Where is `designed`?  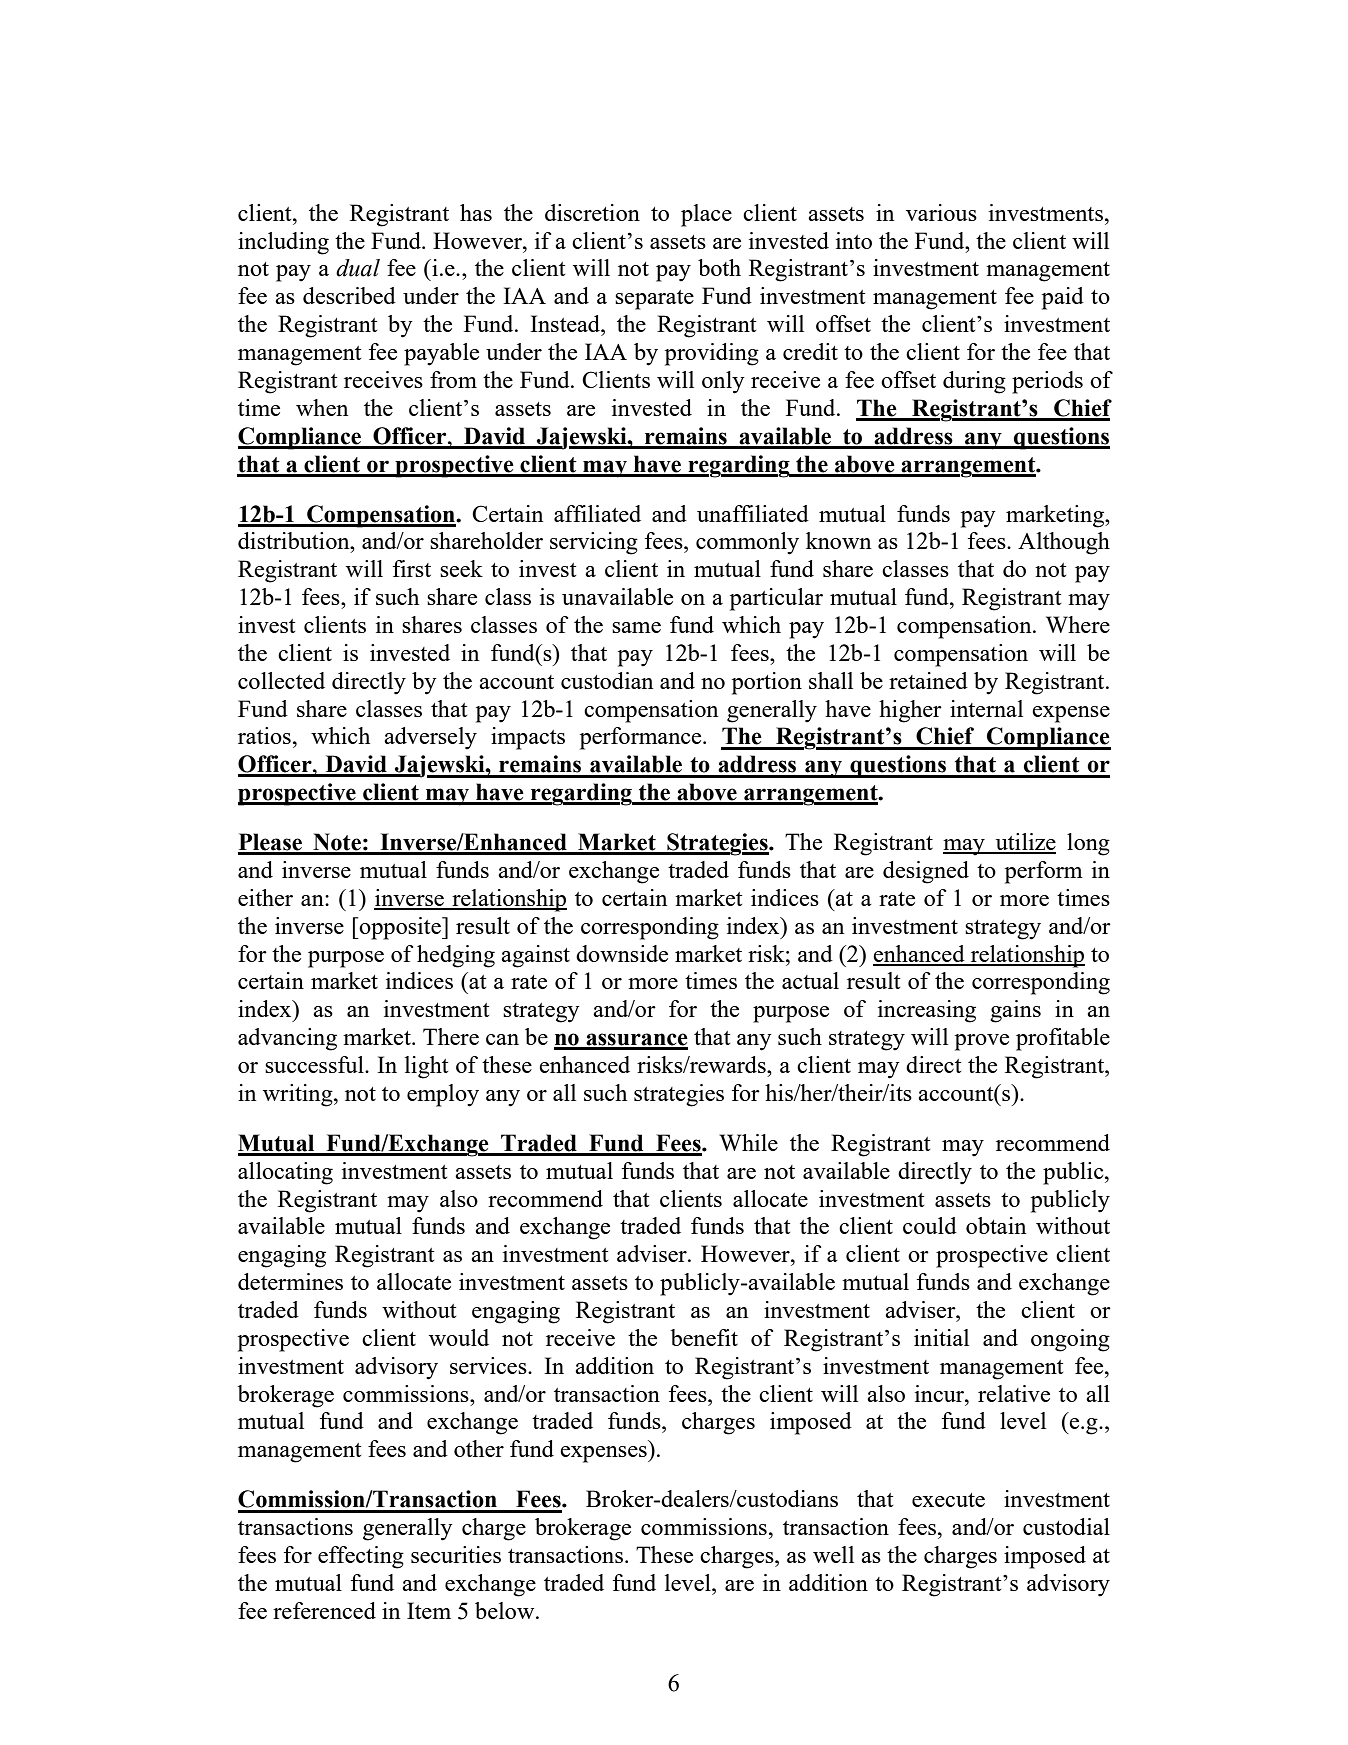 designed is located at coordinates (926, 872).
